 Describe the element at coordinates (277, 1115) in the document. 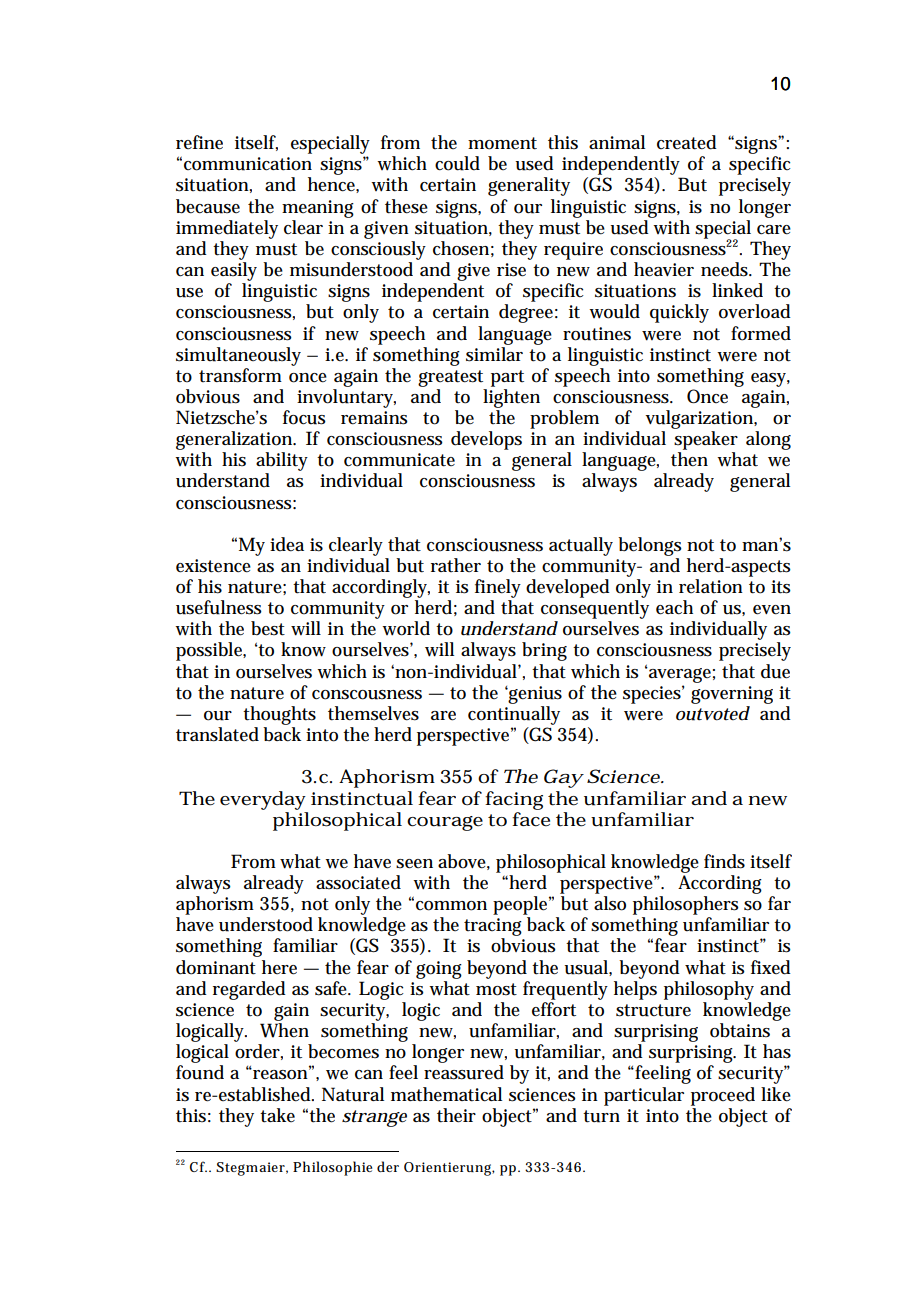

I see `take` at that location.
